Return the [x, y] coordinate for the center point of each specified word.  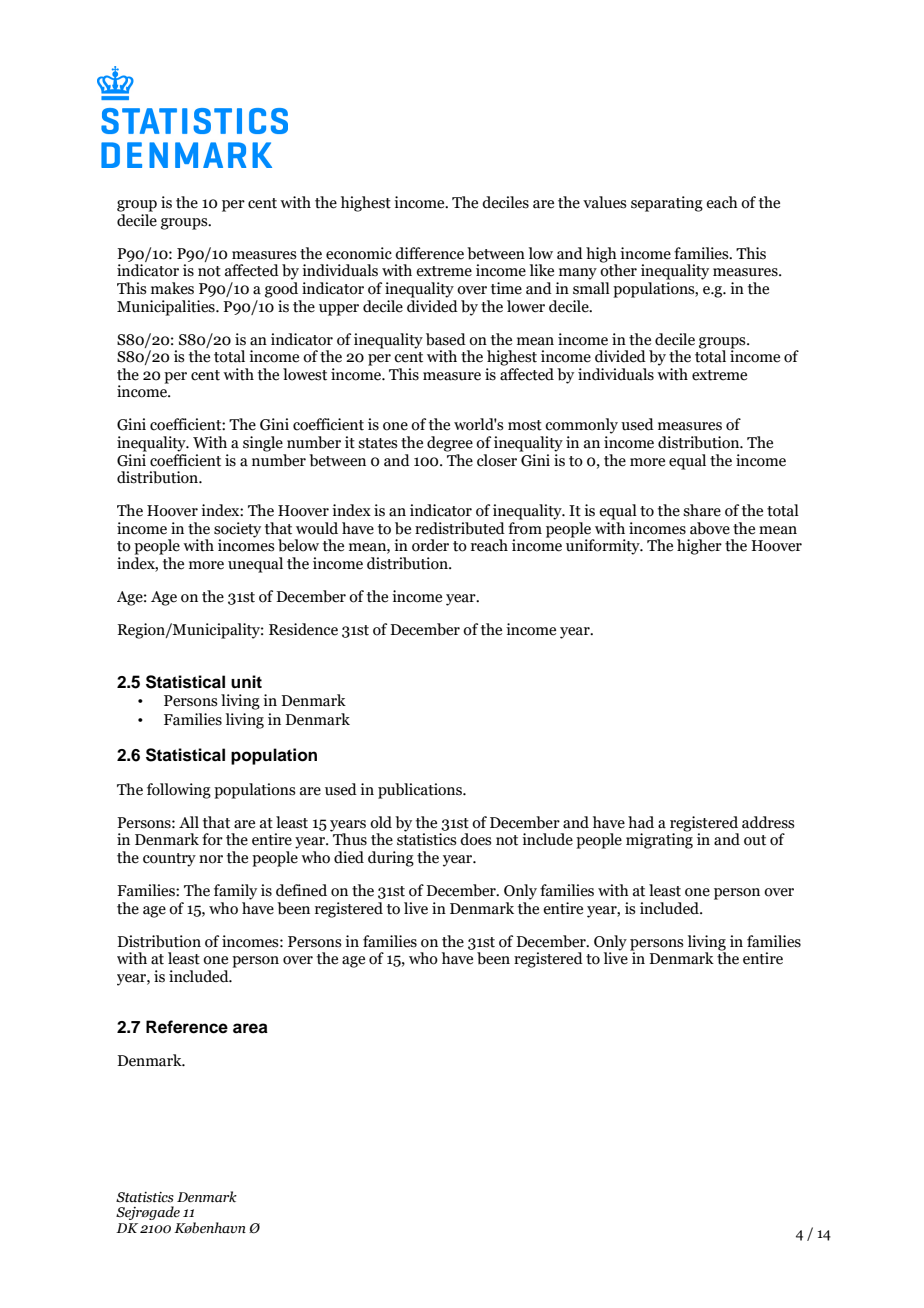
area [250, 1028]
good [281, 290]
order [430, 545]
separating [667, 204]
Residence [303, 629]
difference [429, 253]
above [710, 528]
